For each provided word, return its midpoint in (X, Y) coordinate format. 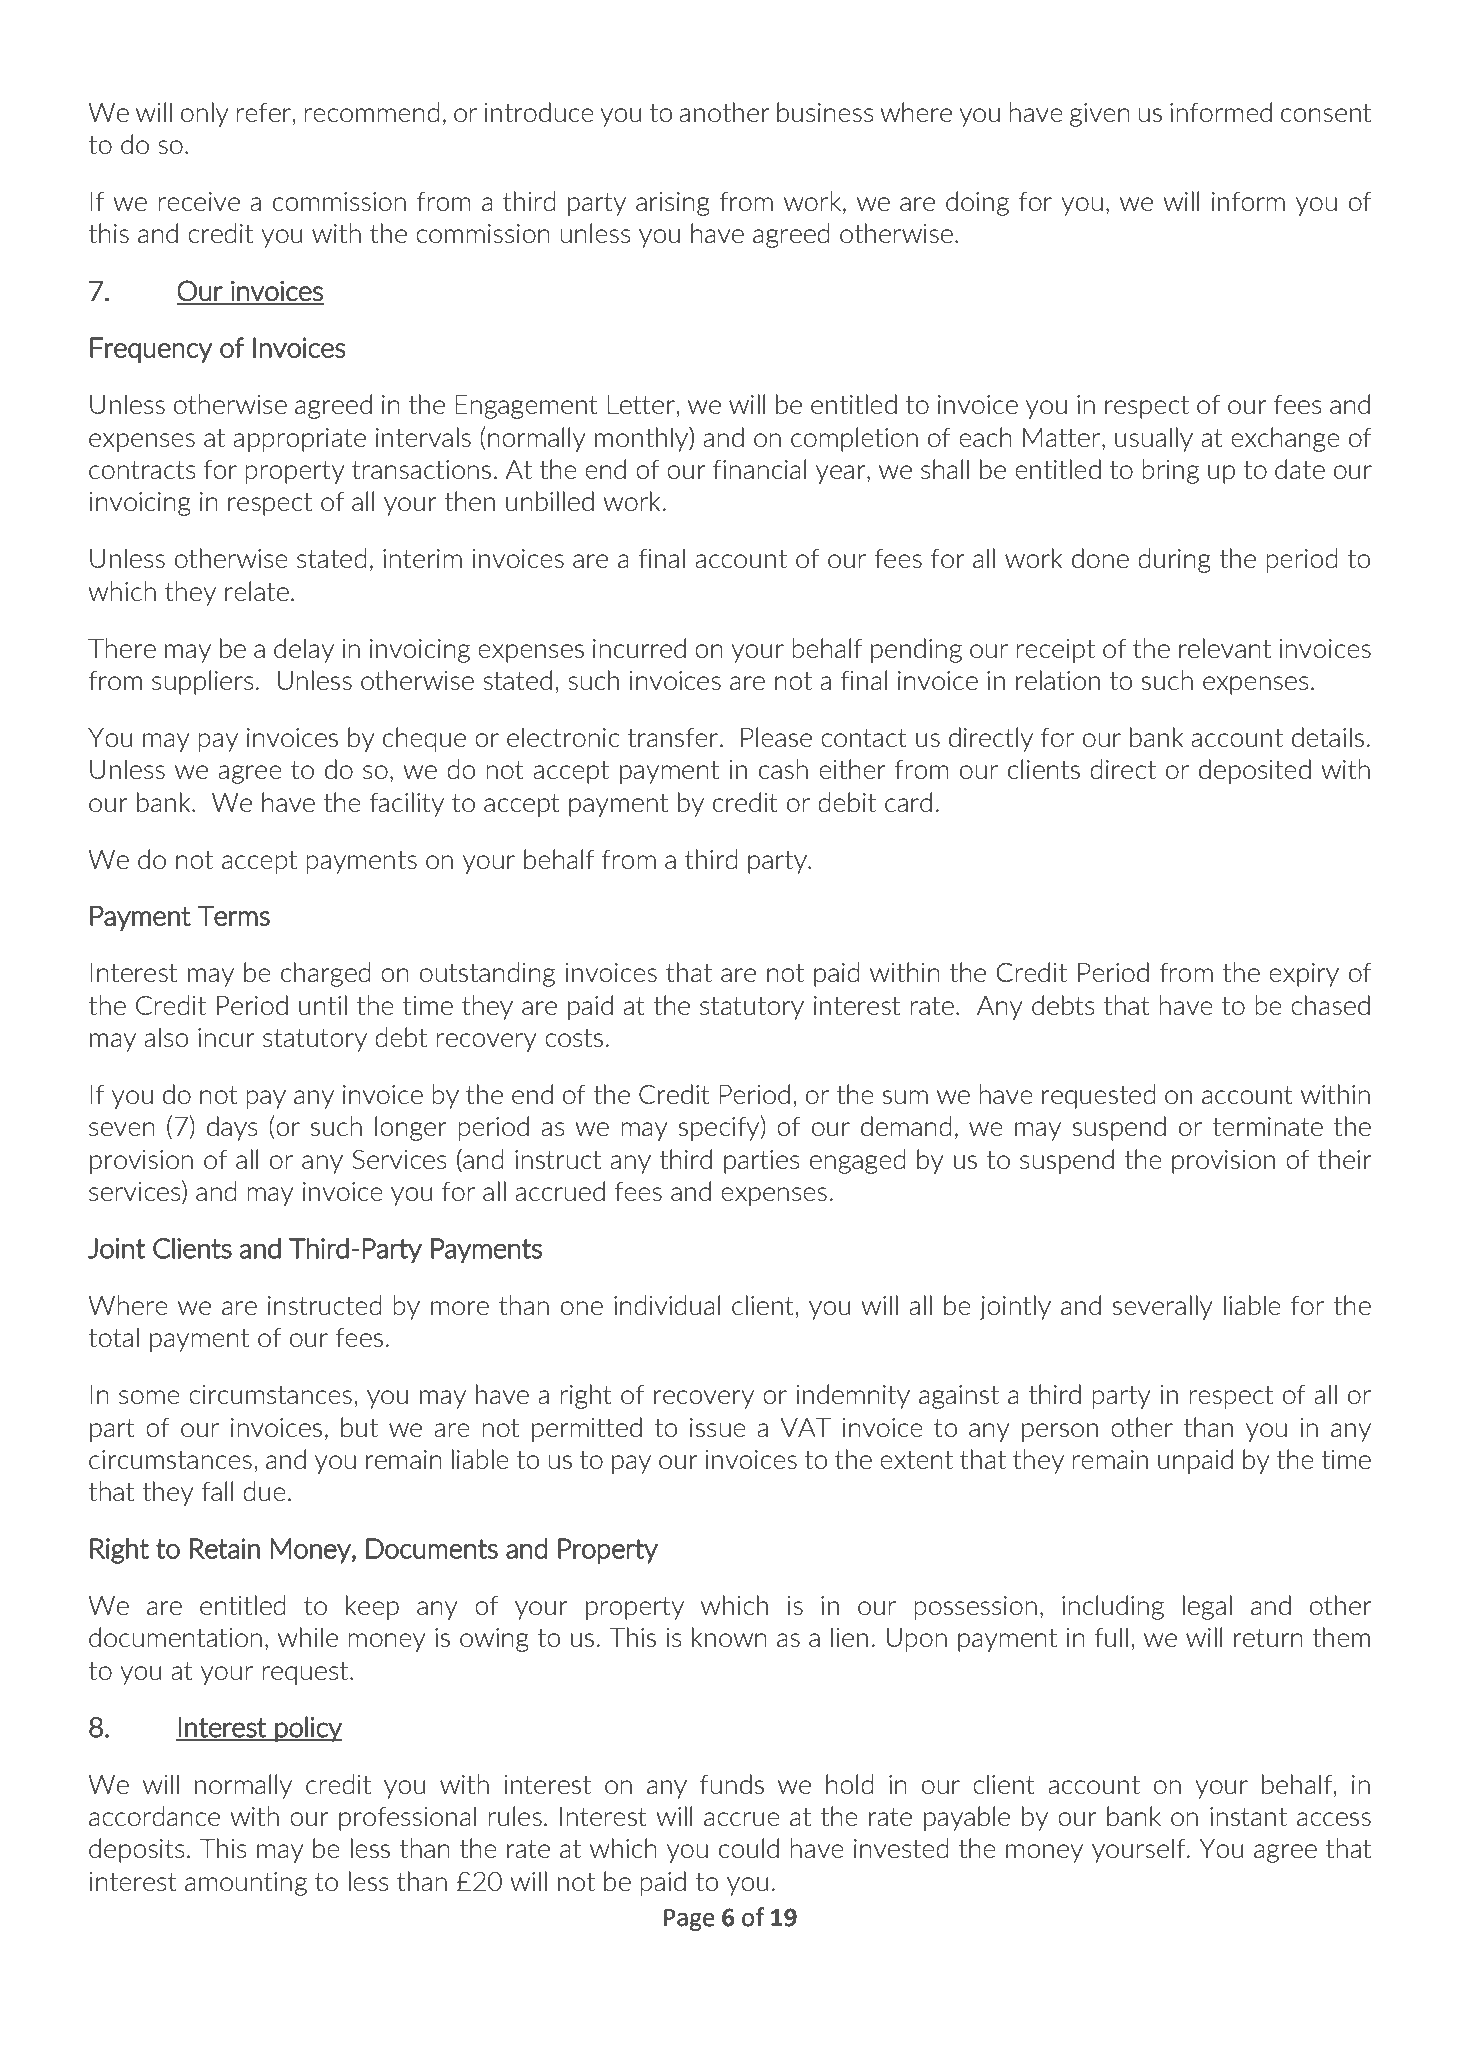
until (323, 1005)
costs (574, 1038)
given (1100, 115)
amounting (246, 1884)
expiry (1304, 975)
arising (673, 204)
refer (264, 112)
